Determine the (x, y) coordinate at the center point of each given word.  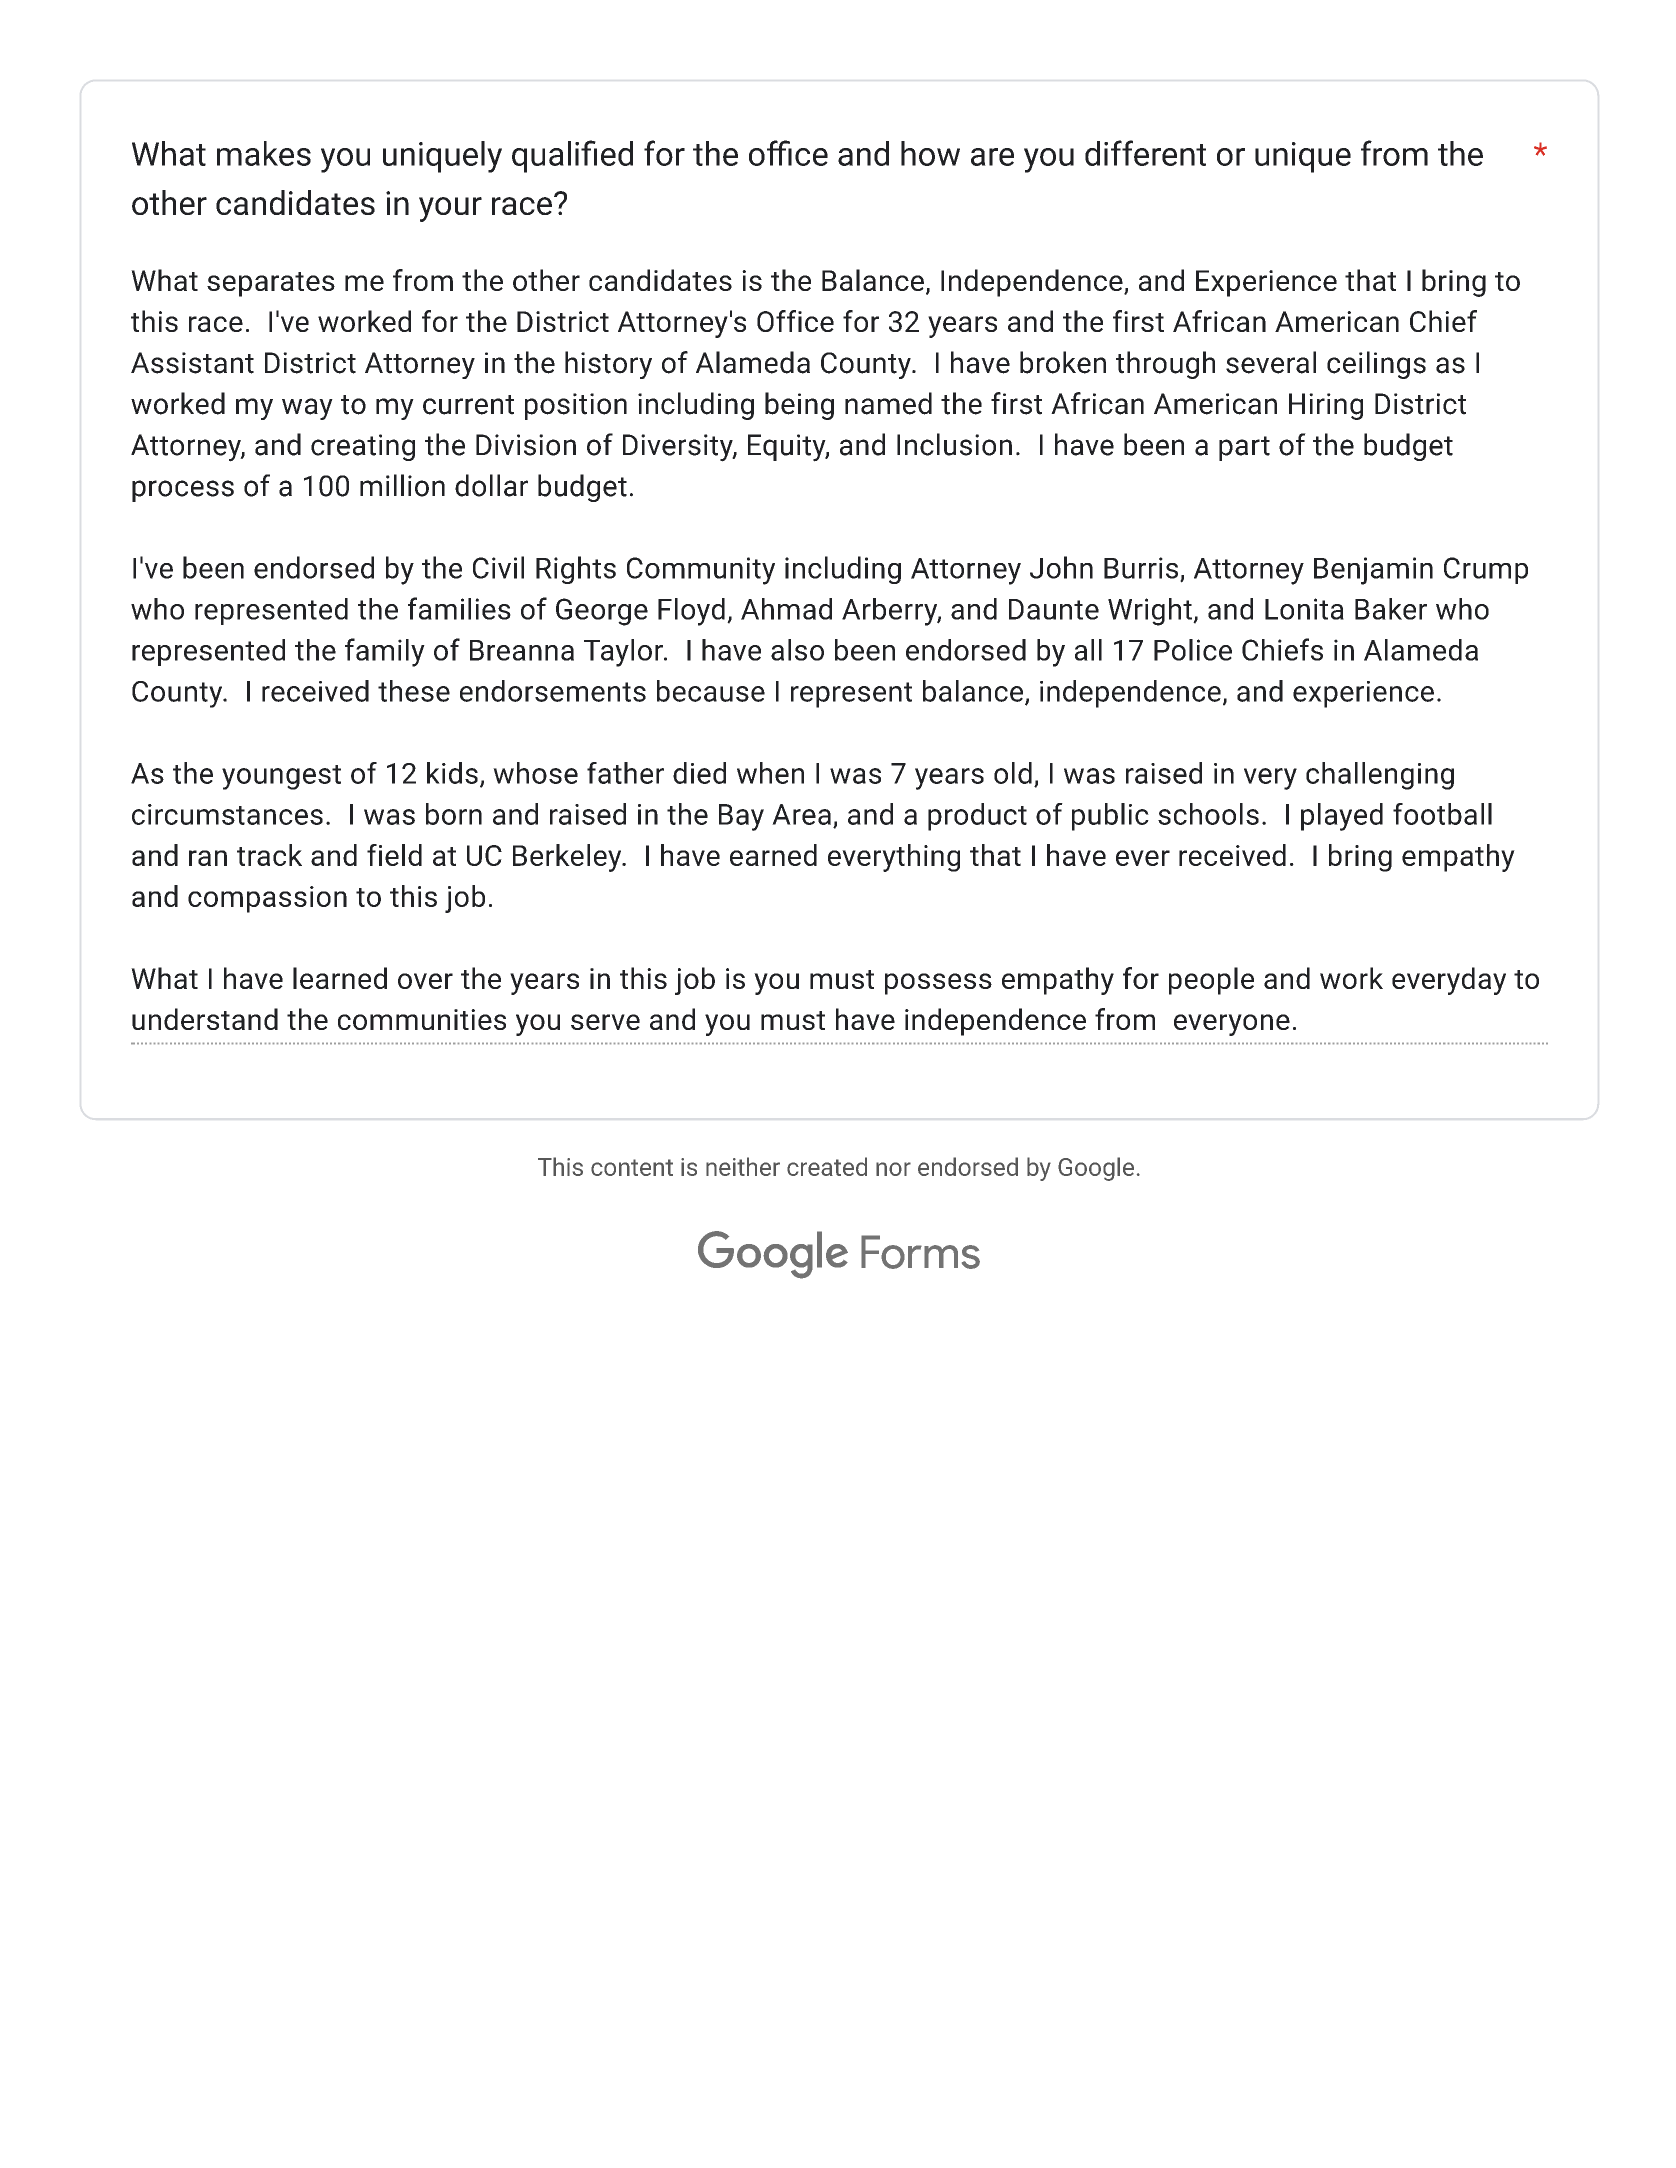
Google (1096, 1169)
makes (264, 153)
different (1145, 153)
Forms (920, 1252)
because (711, 691)
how (930, 153)
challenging (1380, 776)
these (414, 691)
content (632, 1167)
